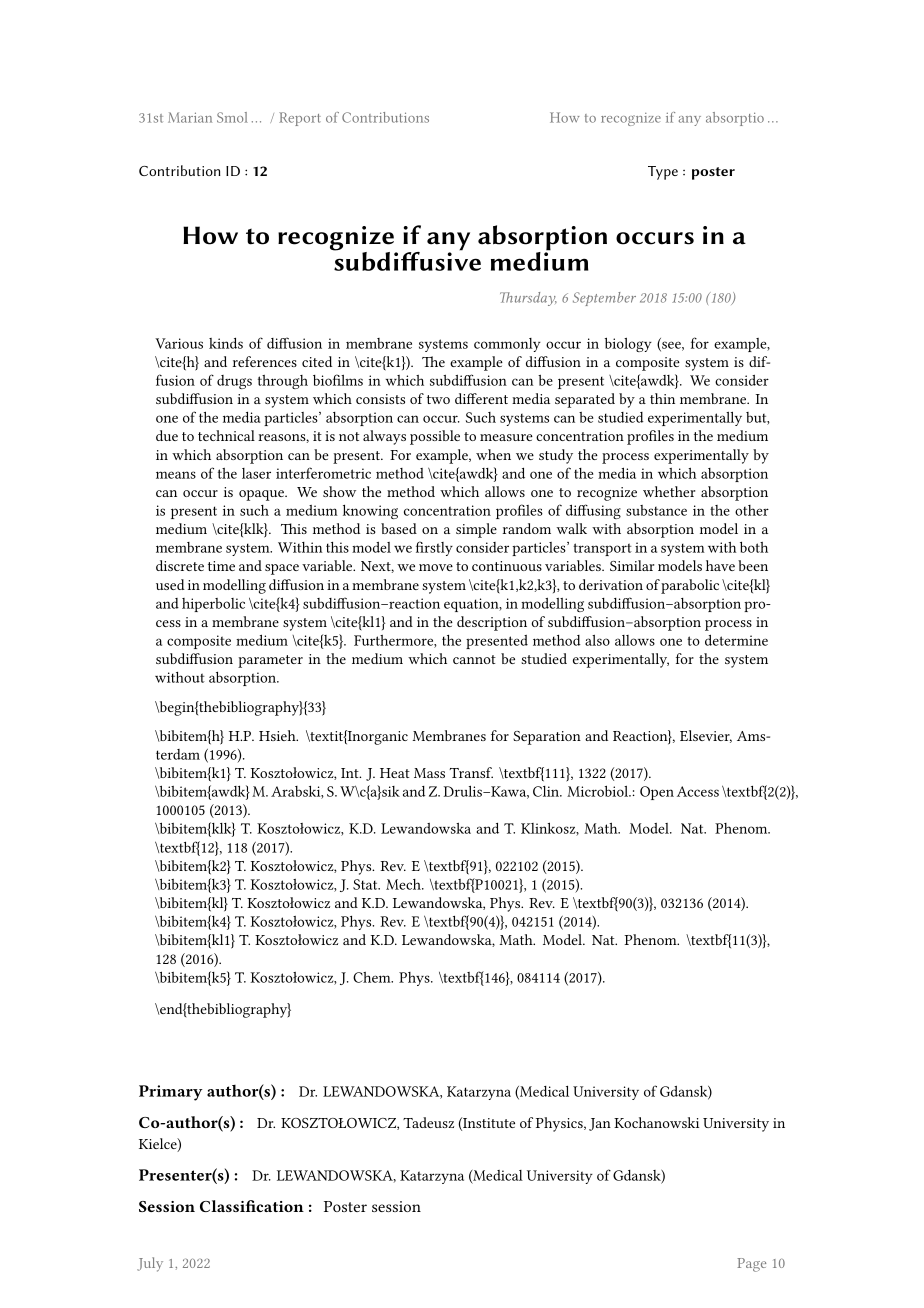  Describe the element at coordinates (232, 117) in the document. I see `Smol` at that location.
